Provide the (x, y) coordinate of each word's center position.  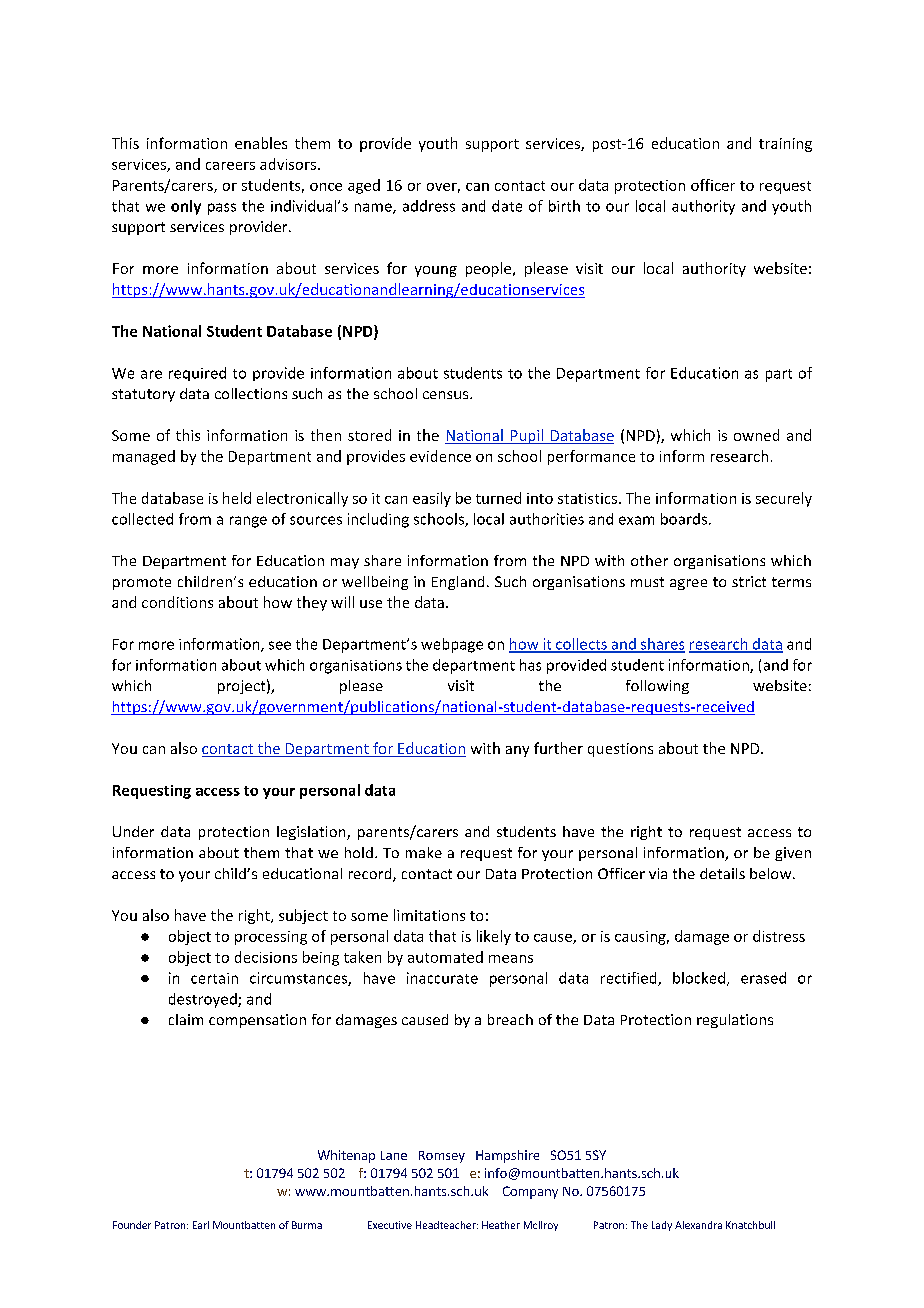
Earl (201, 1225)
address (429, 206)
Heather (501, 1225)
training (785, 145)
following (657, 687)
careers (230, 166)
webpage (452, 645)
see (280, 645)
